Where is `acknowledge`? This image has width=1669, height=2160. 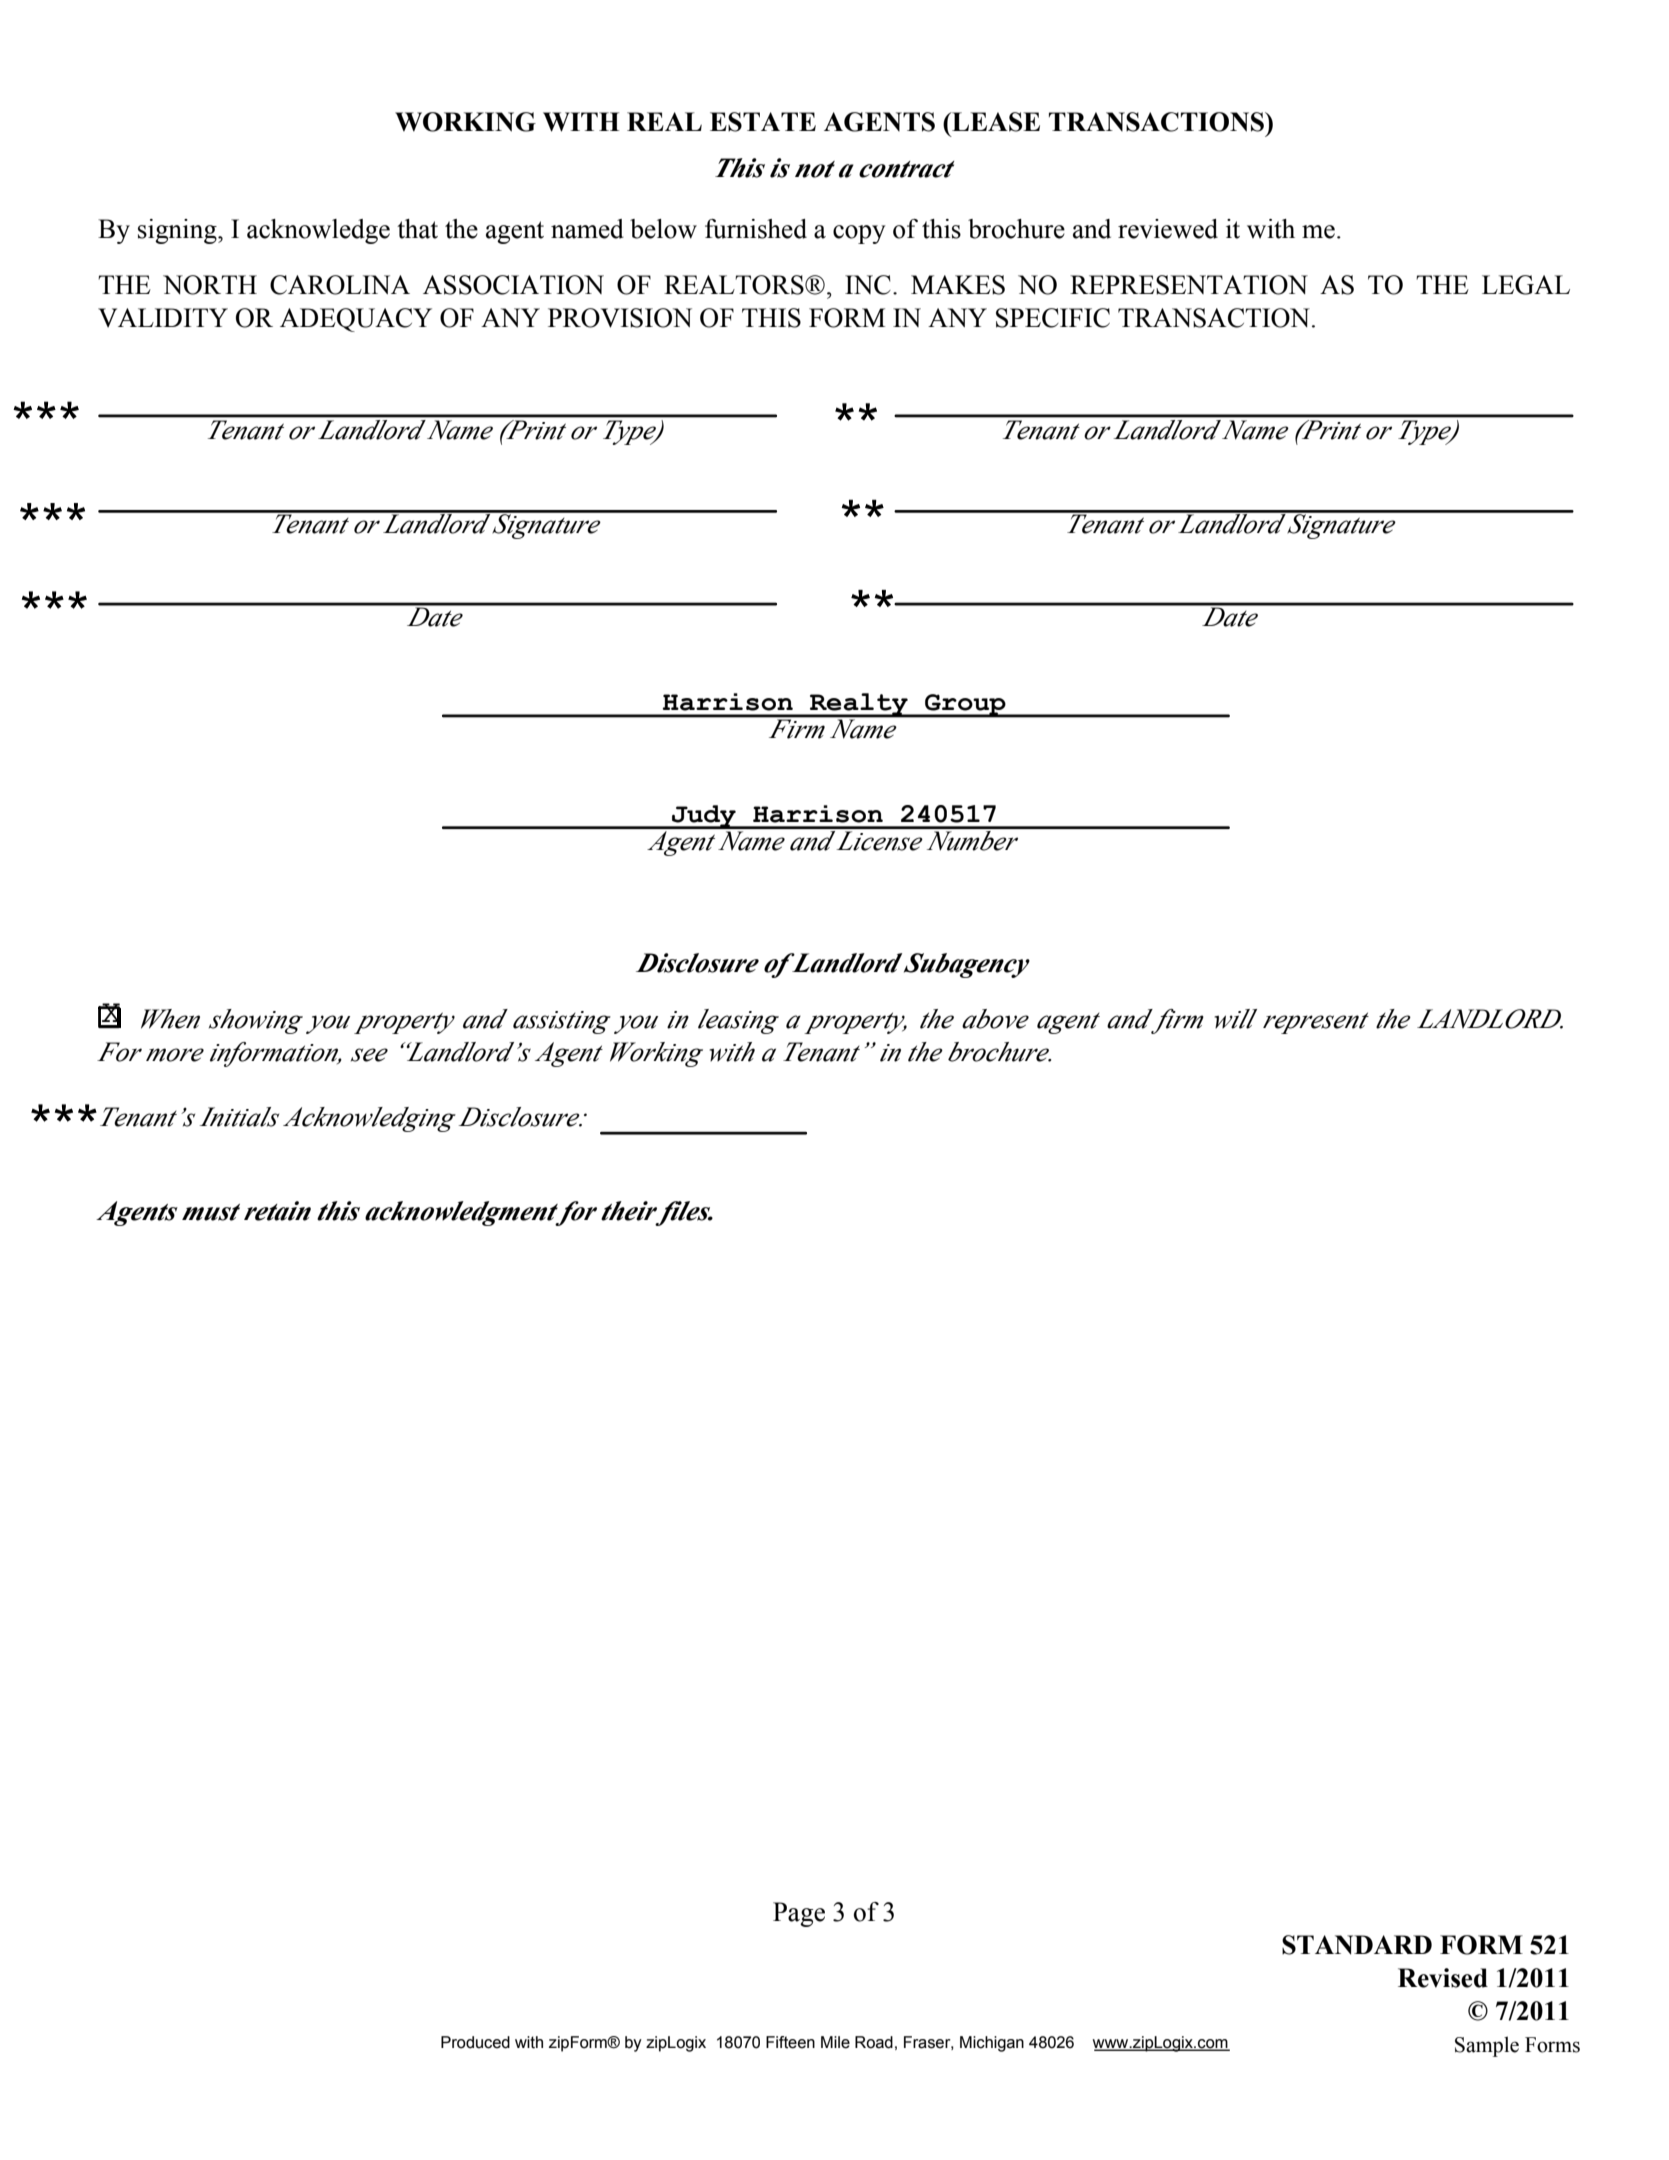 acknowledge is located at coordinates (318, 231).
